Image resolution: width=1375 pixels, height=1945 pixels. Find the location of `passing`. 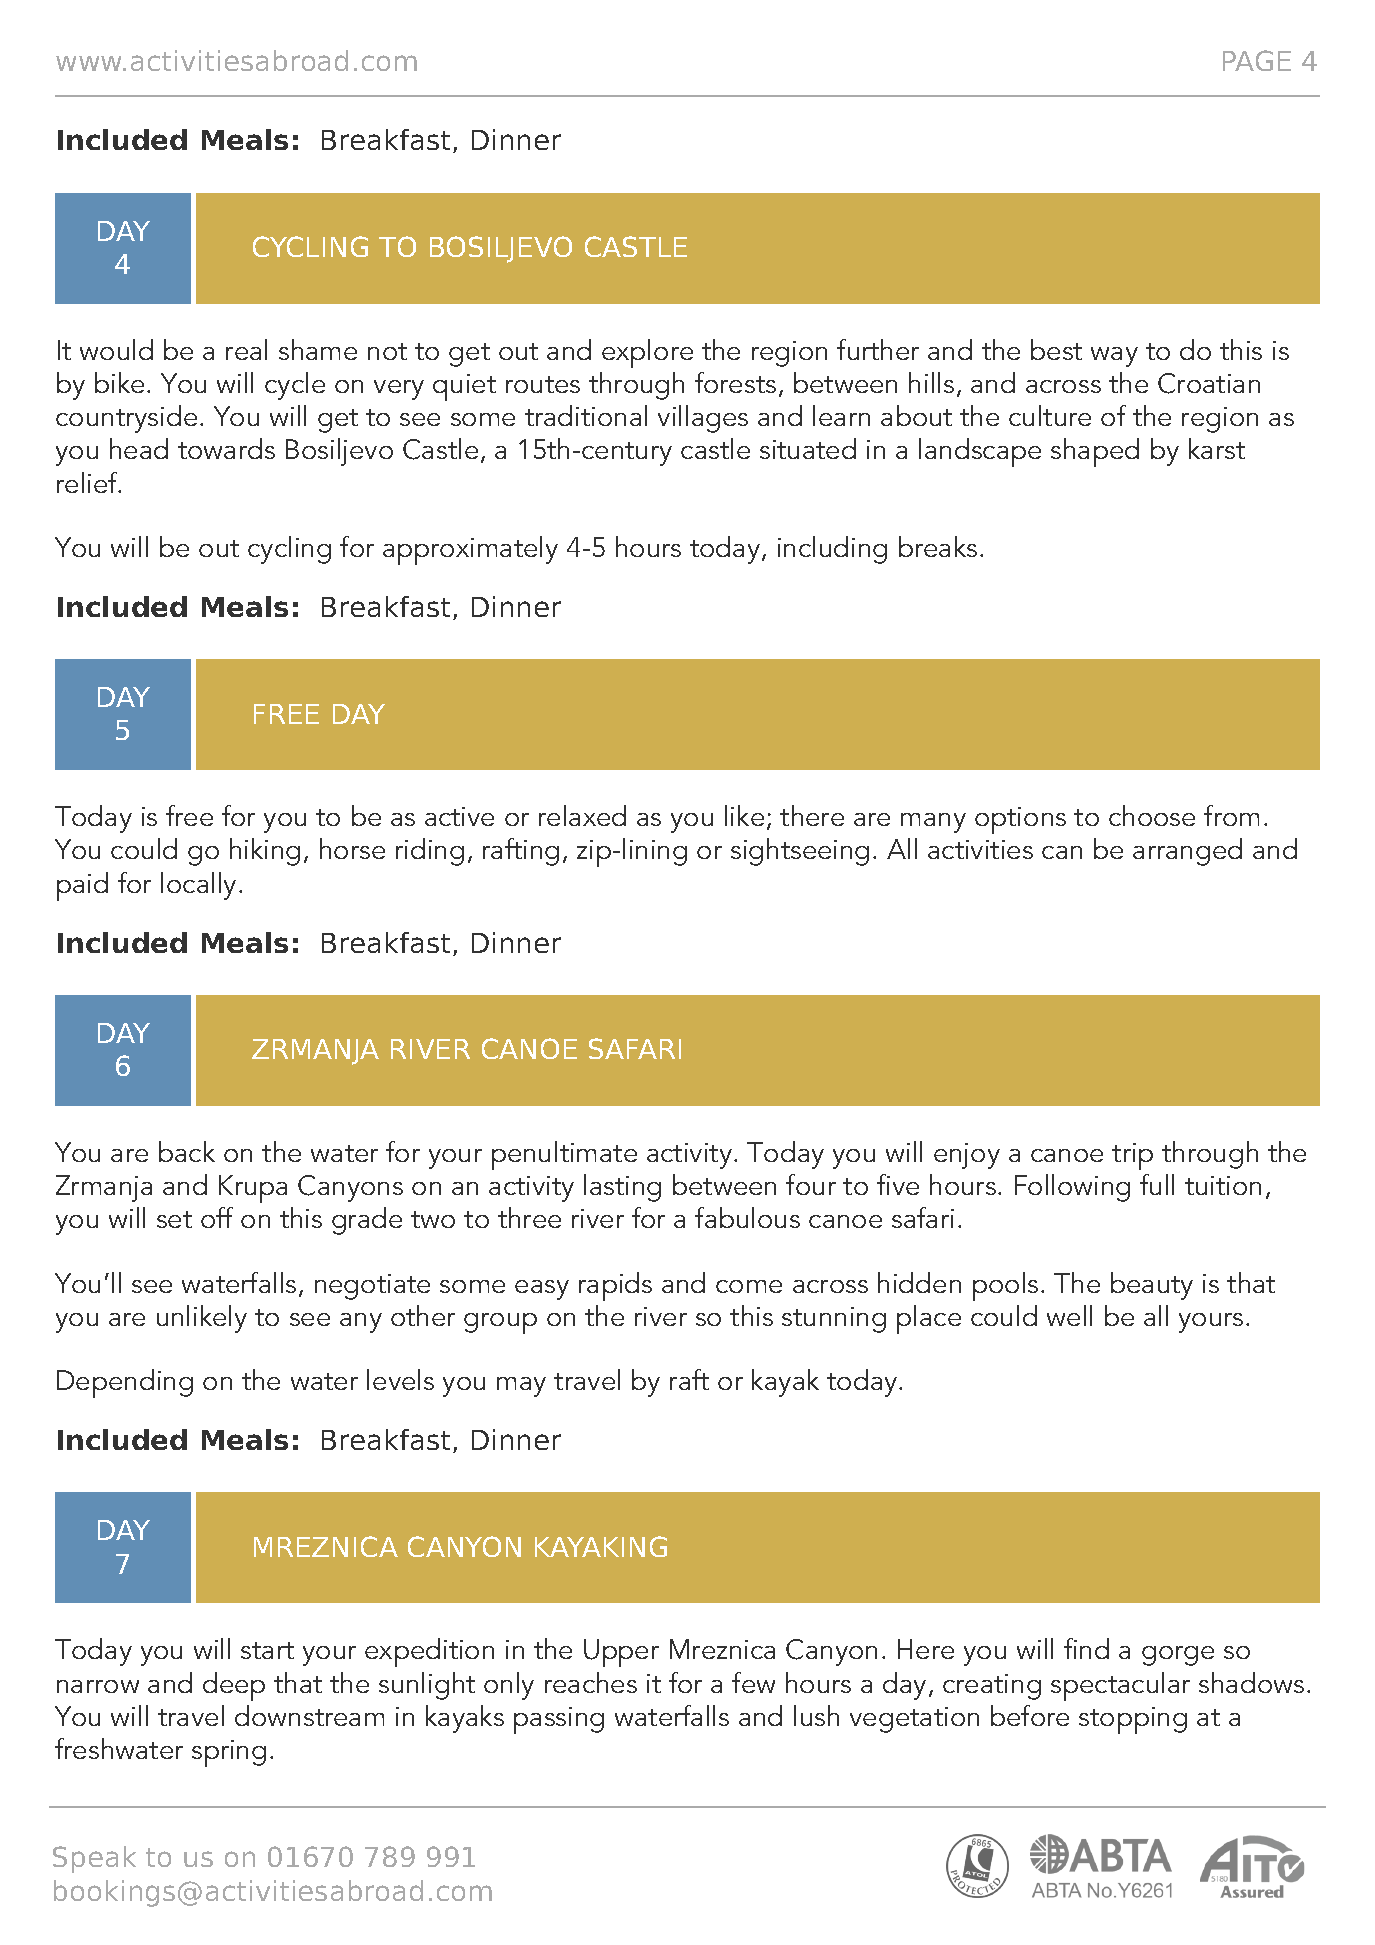

passing is located at coordinates (559, 1720).
